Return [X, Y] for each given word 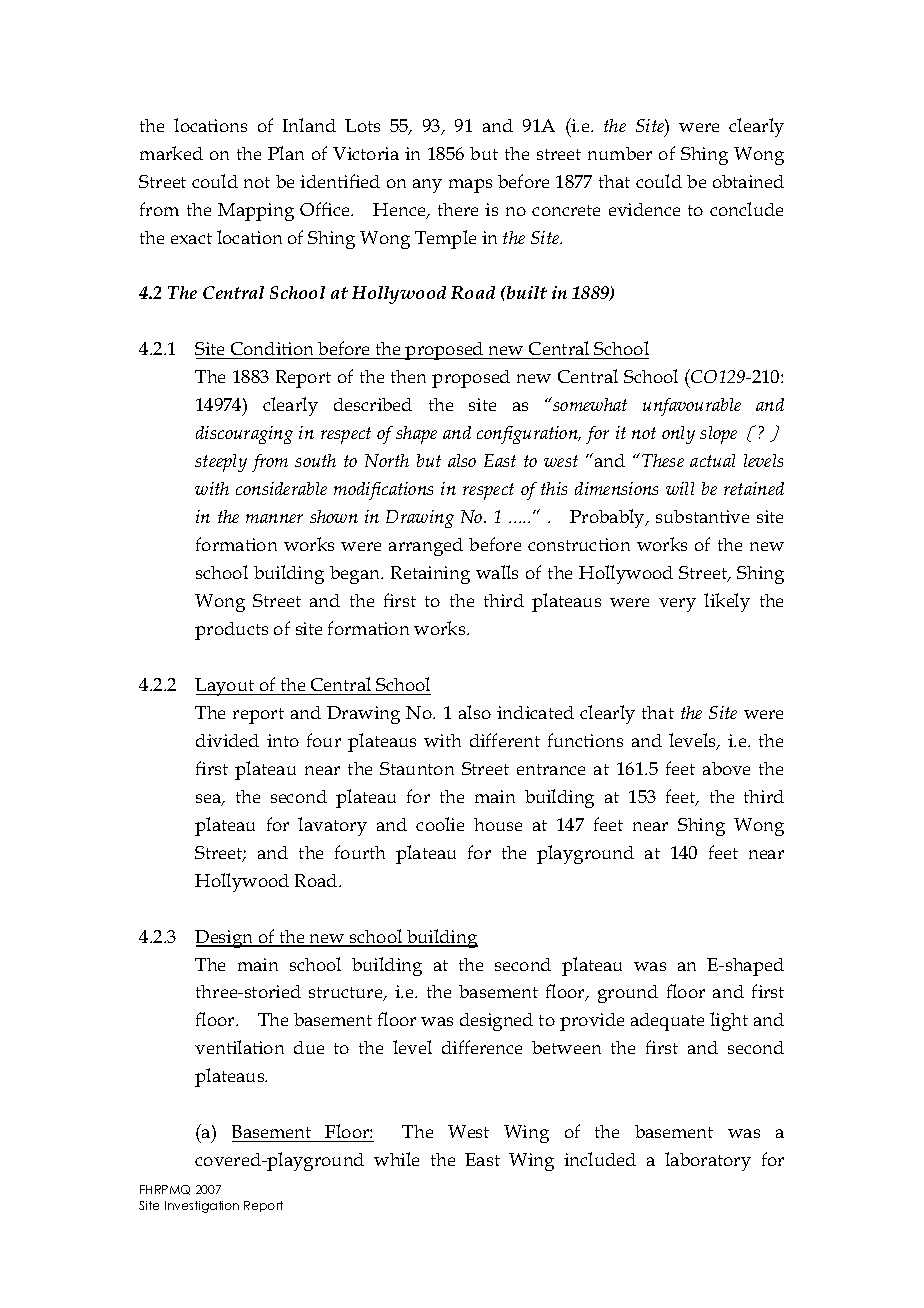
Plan [286, 153]
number [620, 153]
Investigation [202, 1207]
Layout [226, 687]
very [677, 605]
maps [470, 186]
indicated [535, 712]
